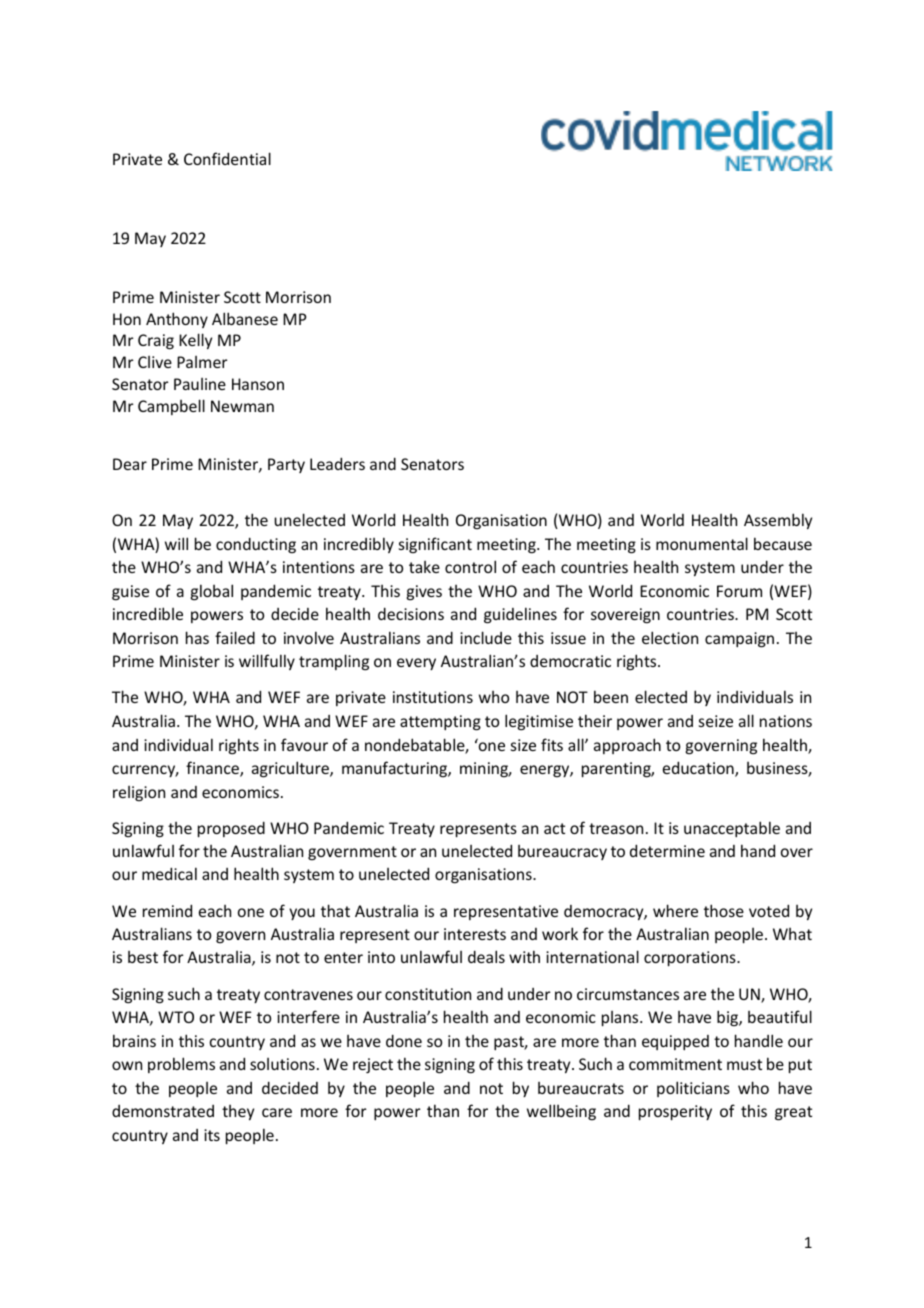  I want to click on Assembly, so click(778, 521).
